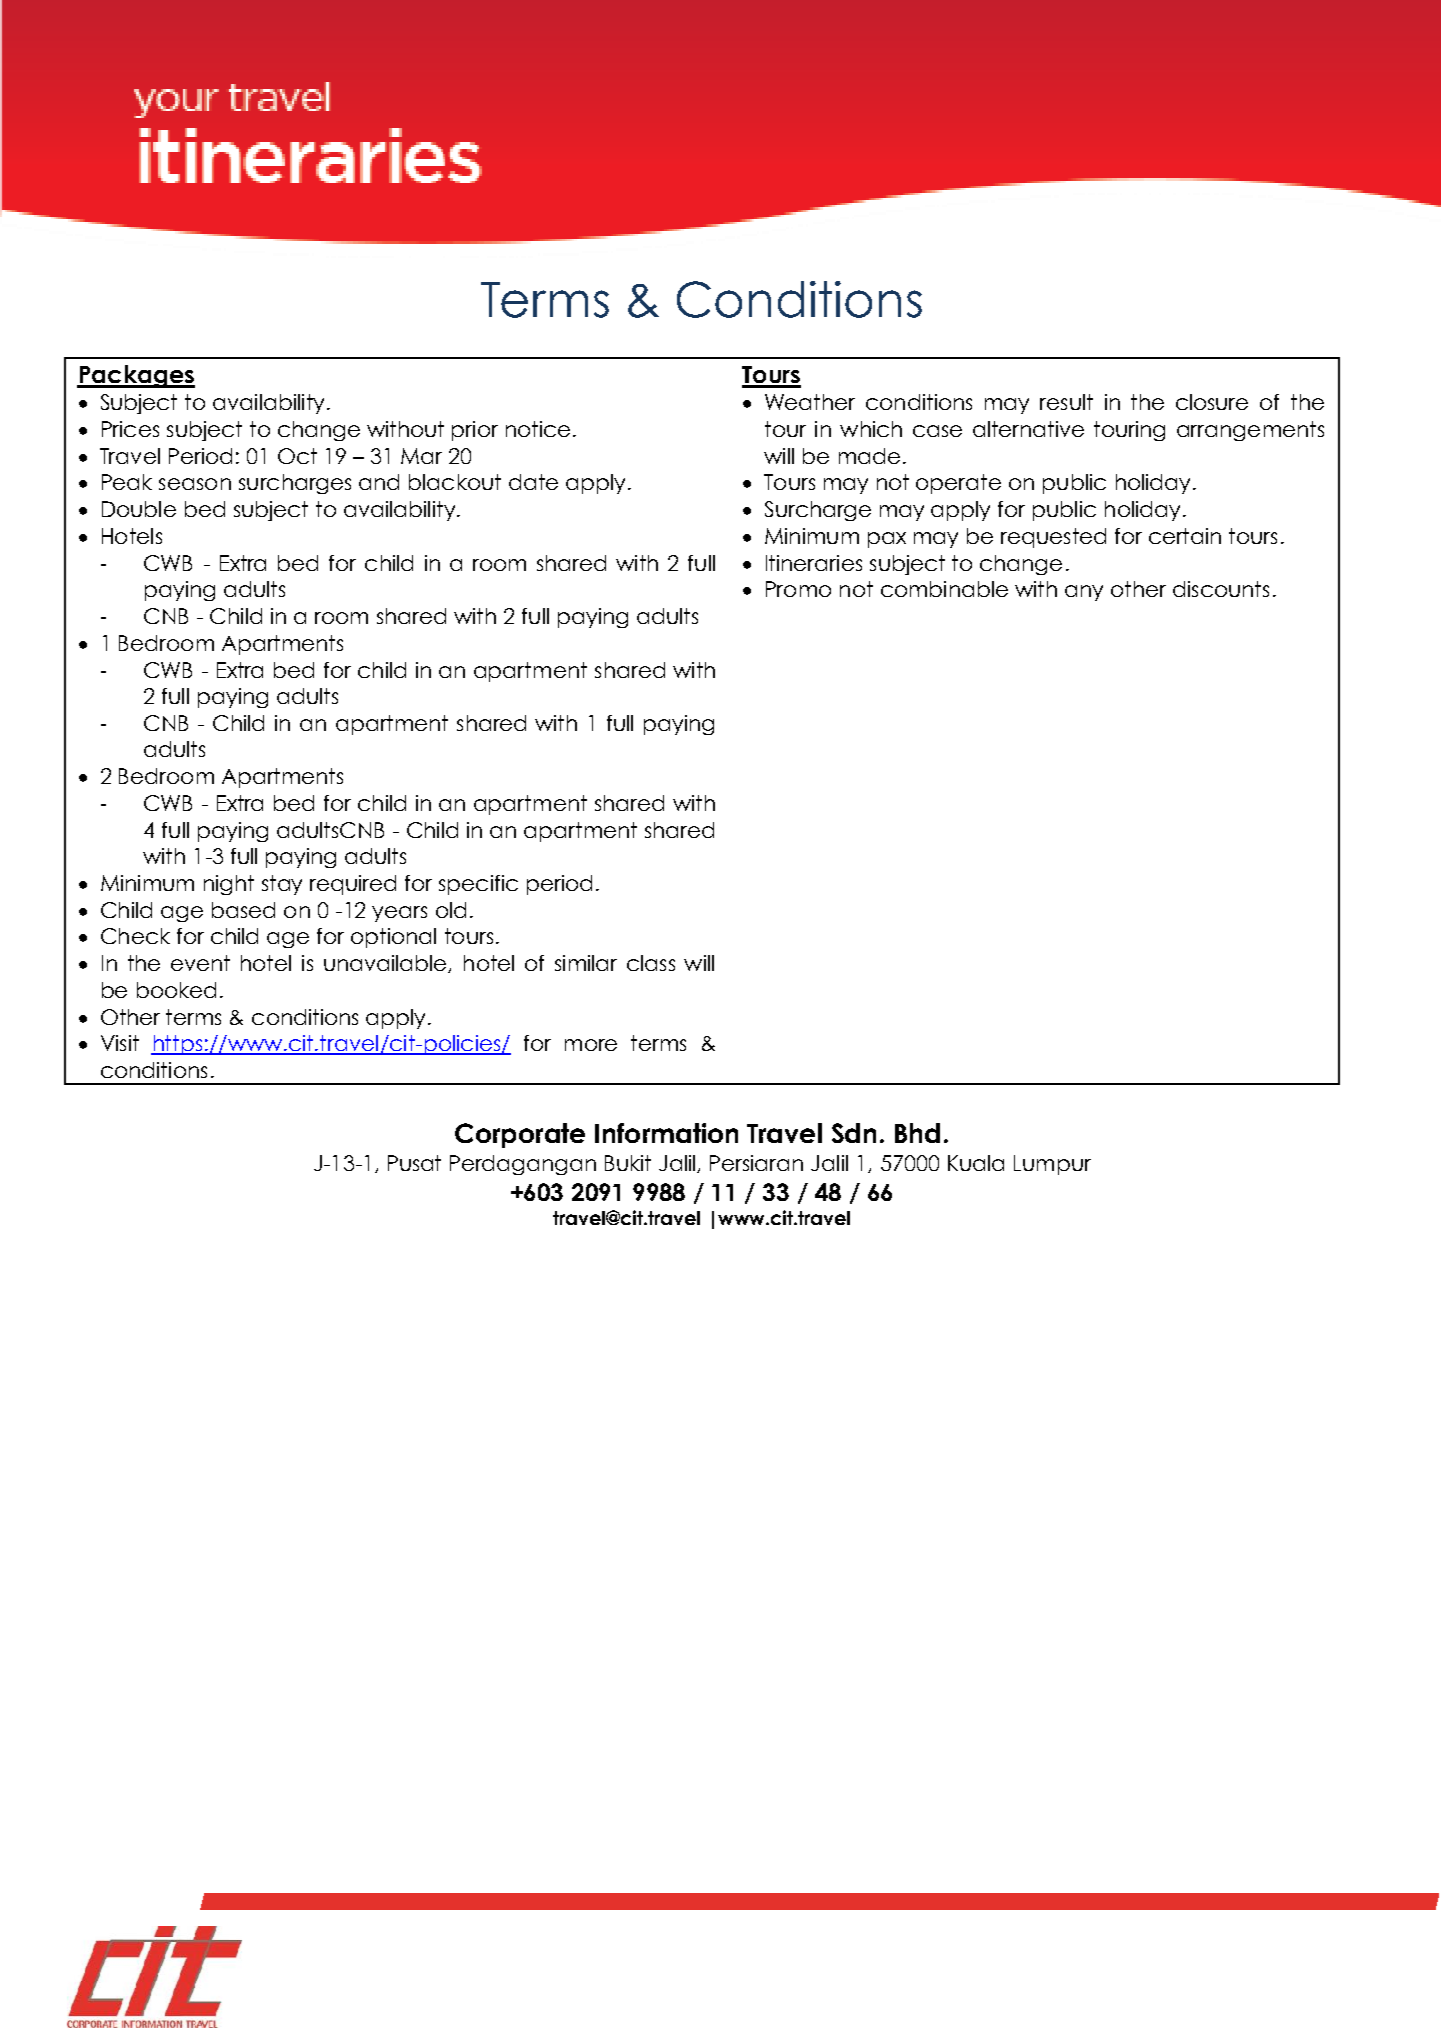 This image has width=1441, height=2038. I want to click on result, so click(1066, 402).
